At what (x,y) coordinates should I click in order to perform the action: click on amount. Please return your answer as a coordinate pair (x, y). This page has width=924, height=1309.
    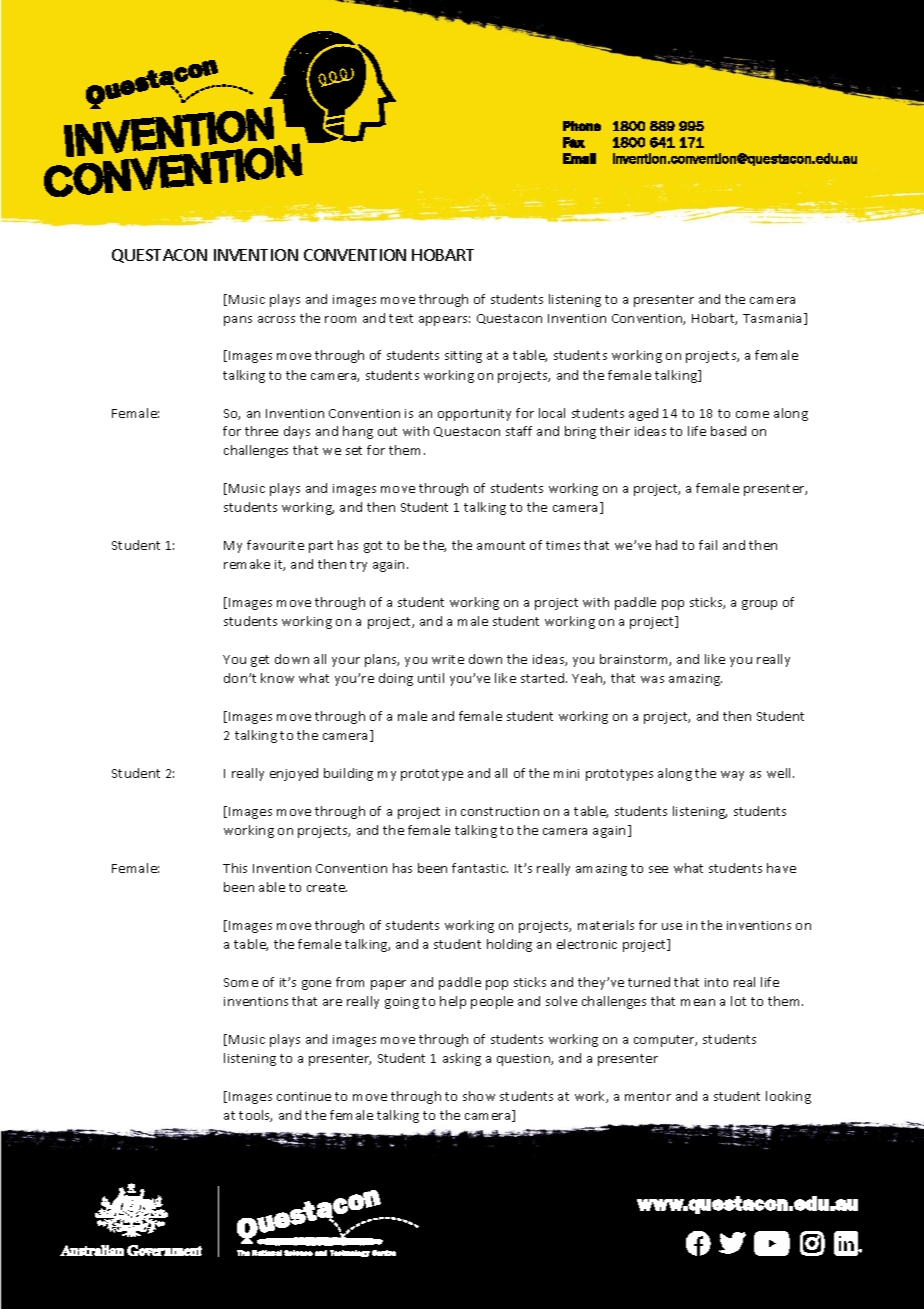
    Looking at the image, I should click on (501, 545).
